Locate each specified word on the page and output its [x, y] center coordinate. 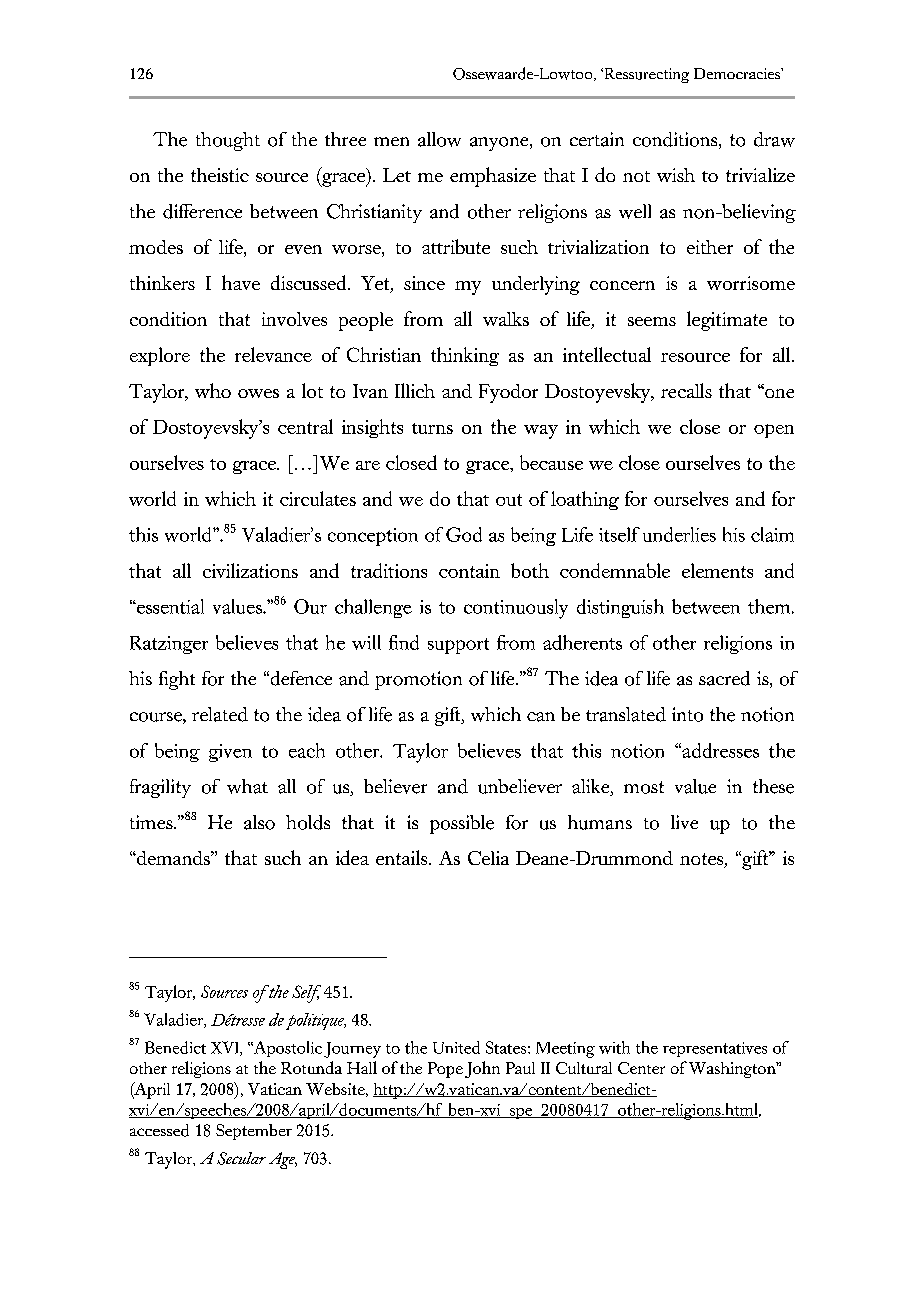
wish [676, 175]
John [482, 1069]
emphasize [493, 177]
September [254, 1132]
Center [641, 1068]
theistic [220, 175]
